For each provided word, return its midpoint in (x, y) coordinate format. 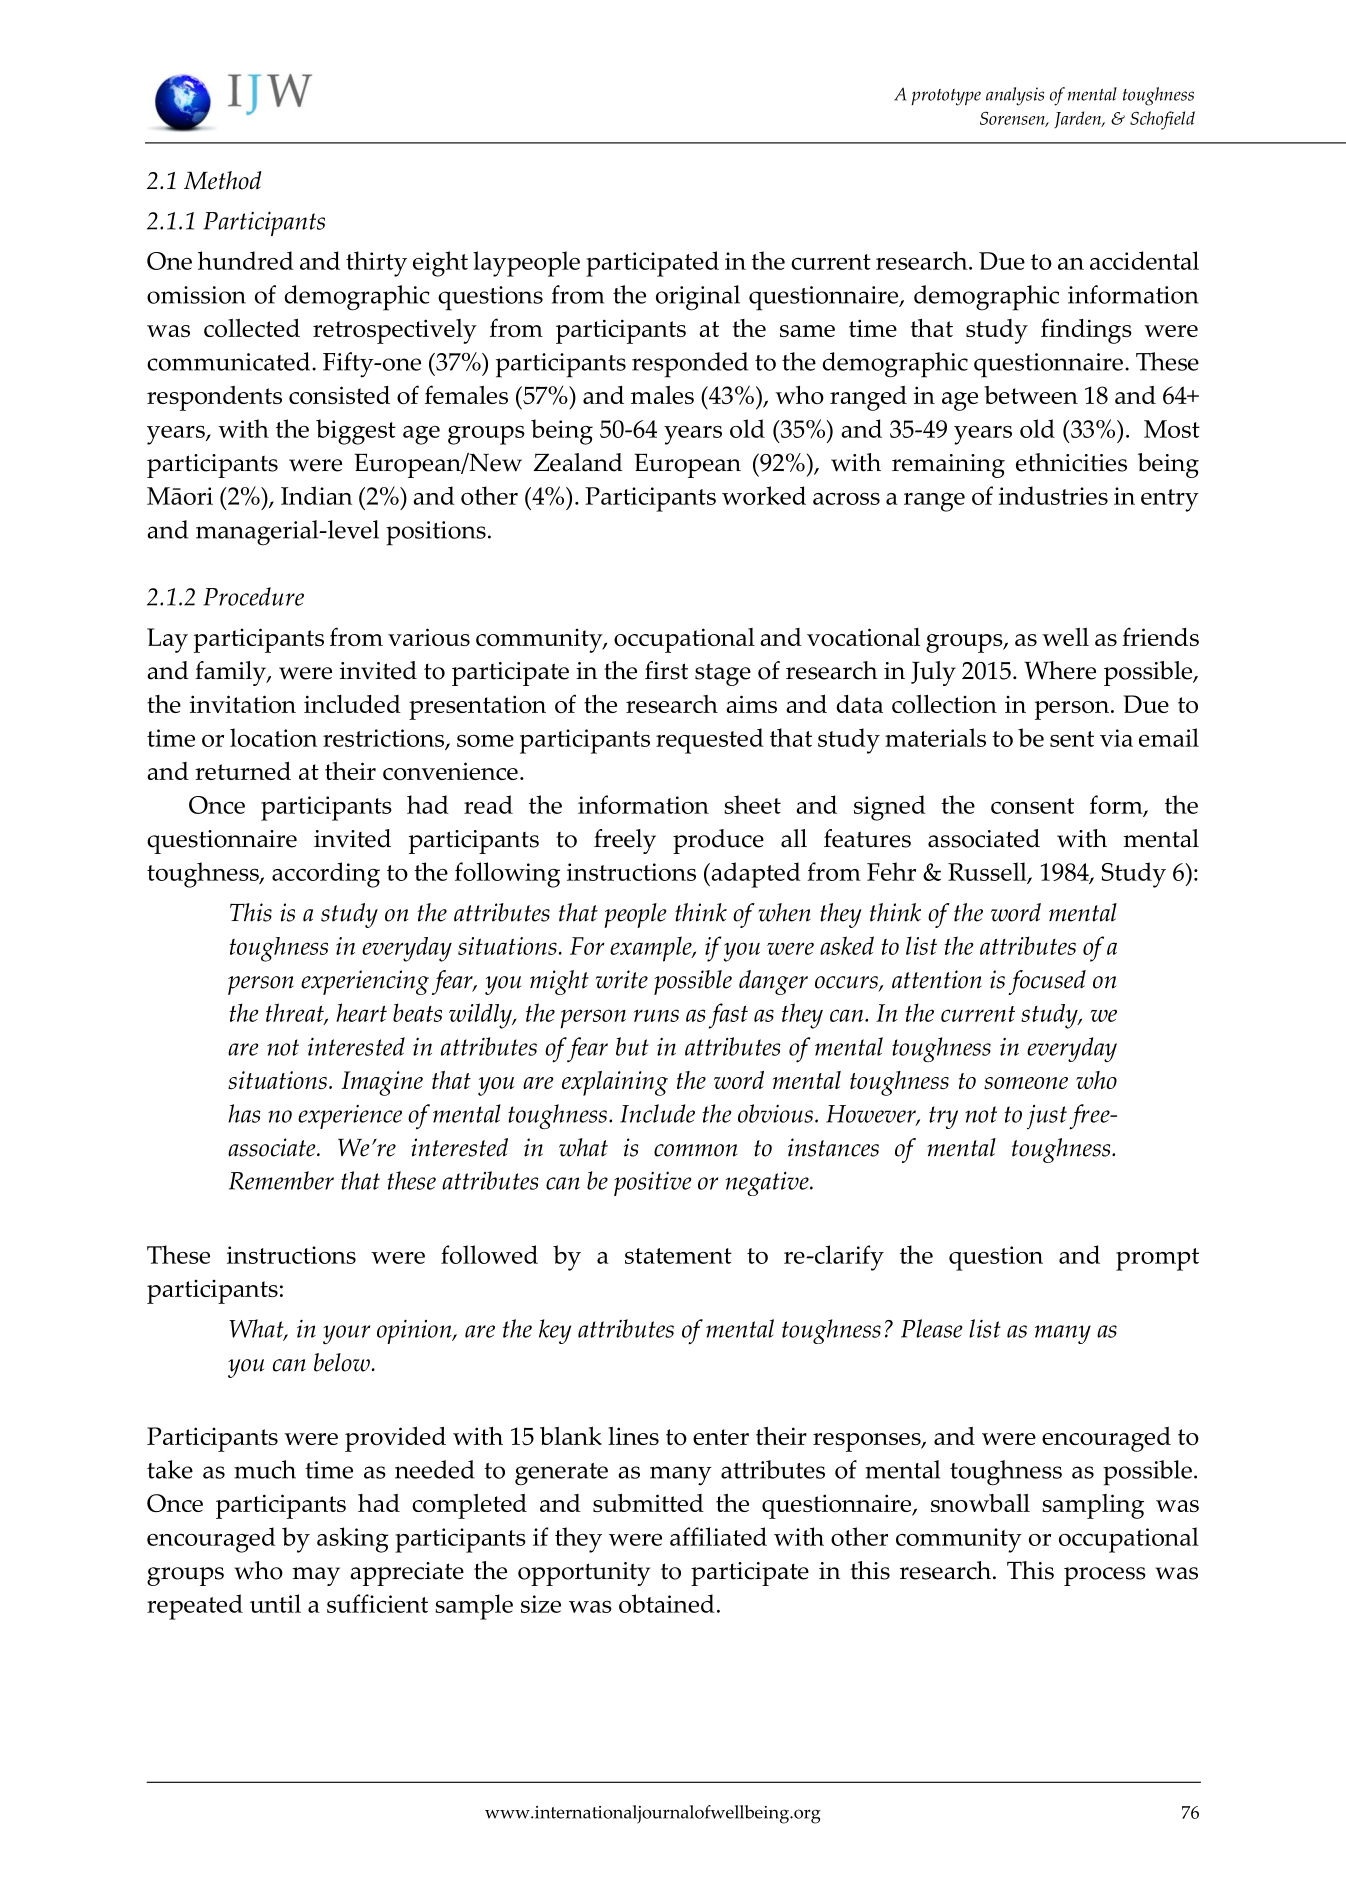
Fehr (891, 871)
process (1105, 1576)
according (326, 875)
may (316, 1576)
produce (718, 841)
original (698, 298)
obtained (667, 1603)
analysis (1015, 96)
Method (223, 180)
